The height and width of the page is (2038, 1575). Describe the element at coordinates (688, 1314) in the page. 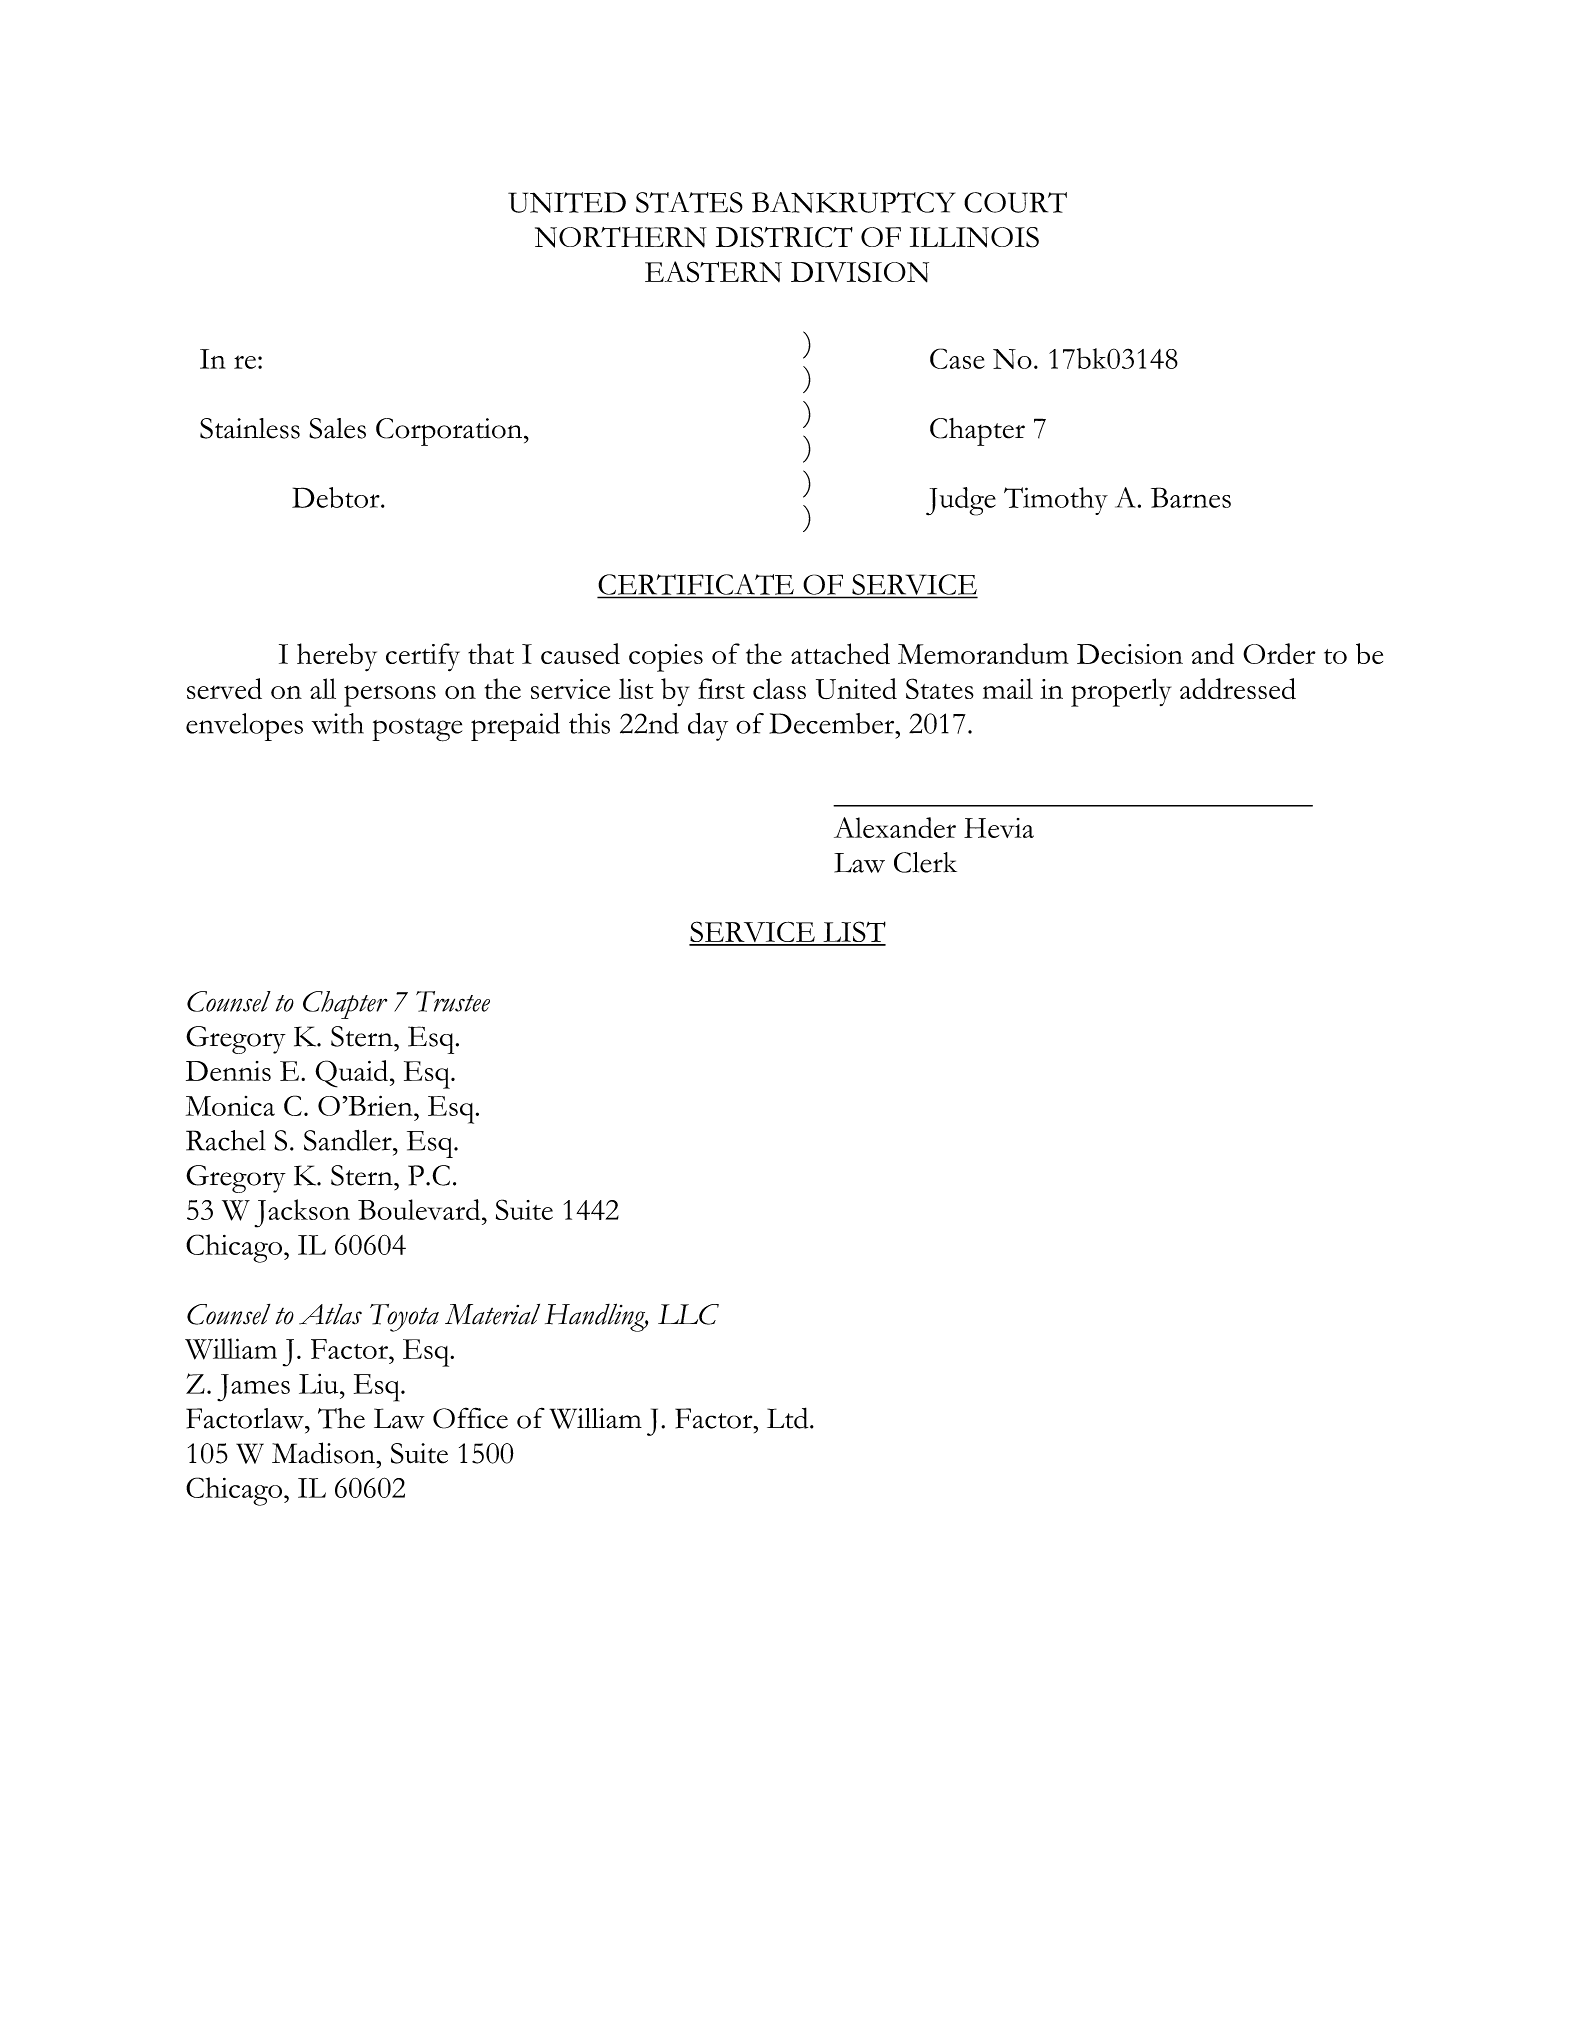

I see `LLC` at that location.
